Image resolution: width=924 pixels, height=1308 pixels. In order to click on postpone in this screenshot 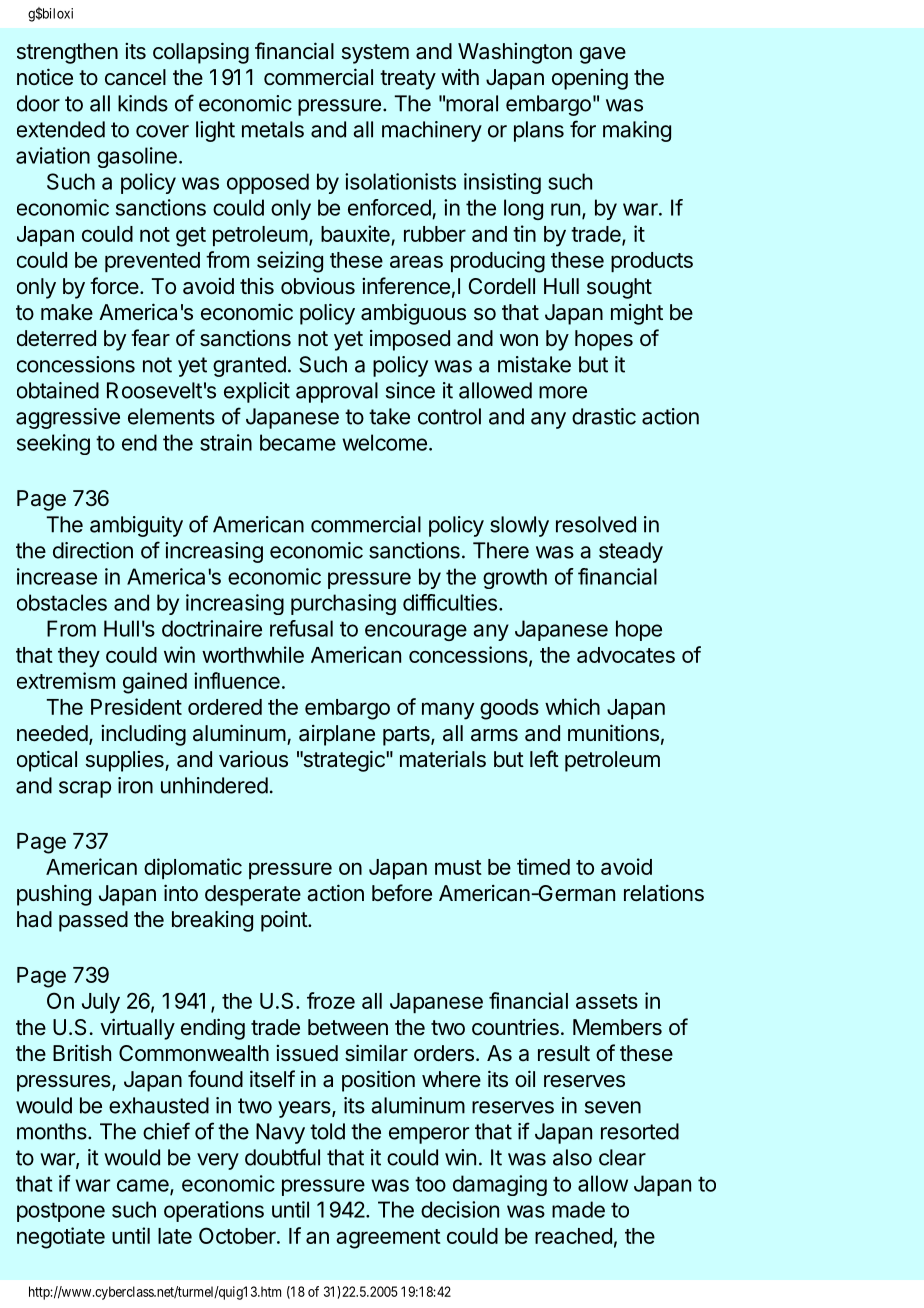, I will do `click(61, 1212)`.
